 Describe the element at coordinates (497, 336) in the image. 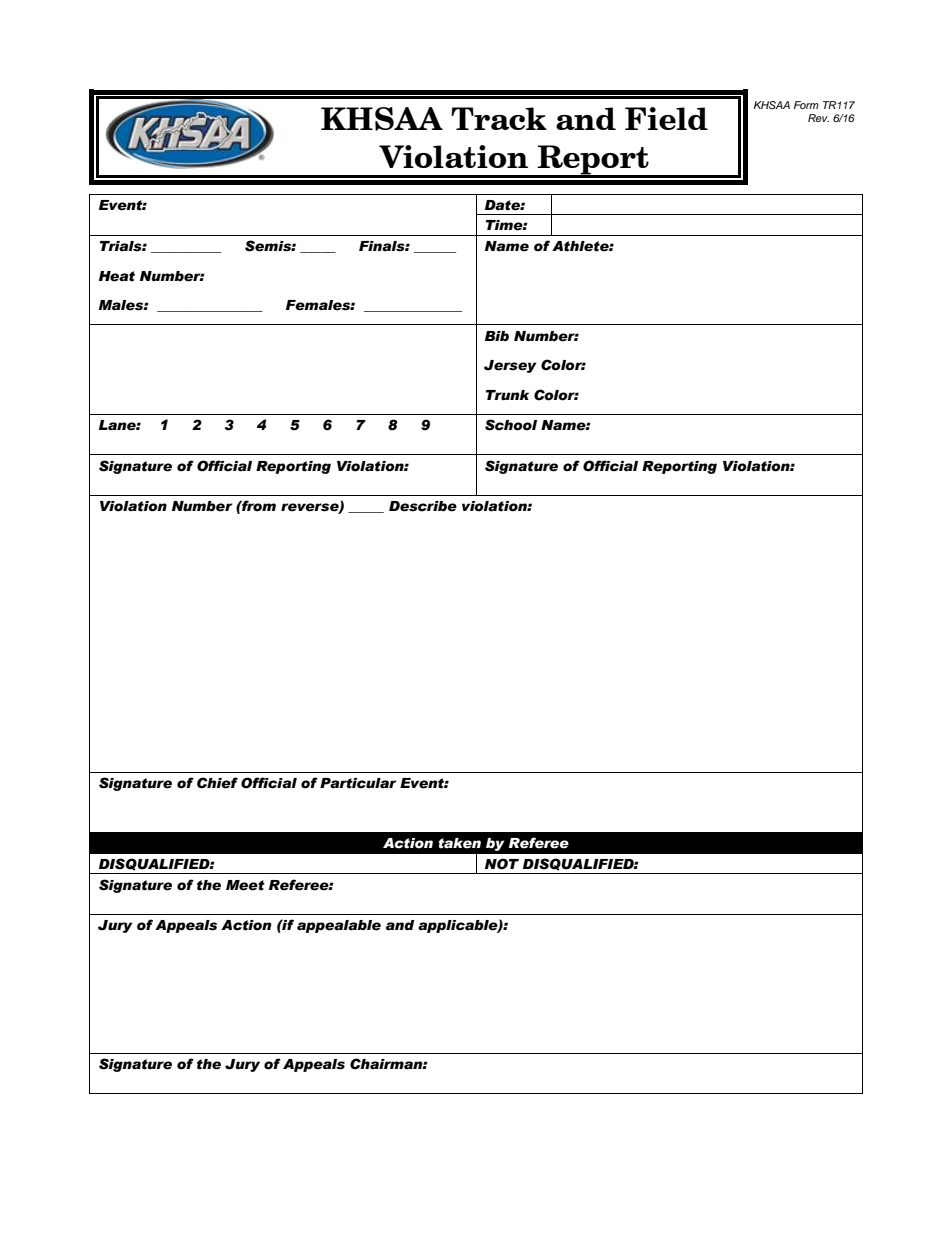

I see `Bib` at that location.
